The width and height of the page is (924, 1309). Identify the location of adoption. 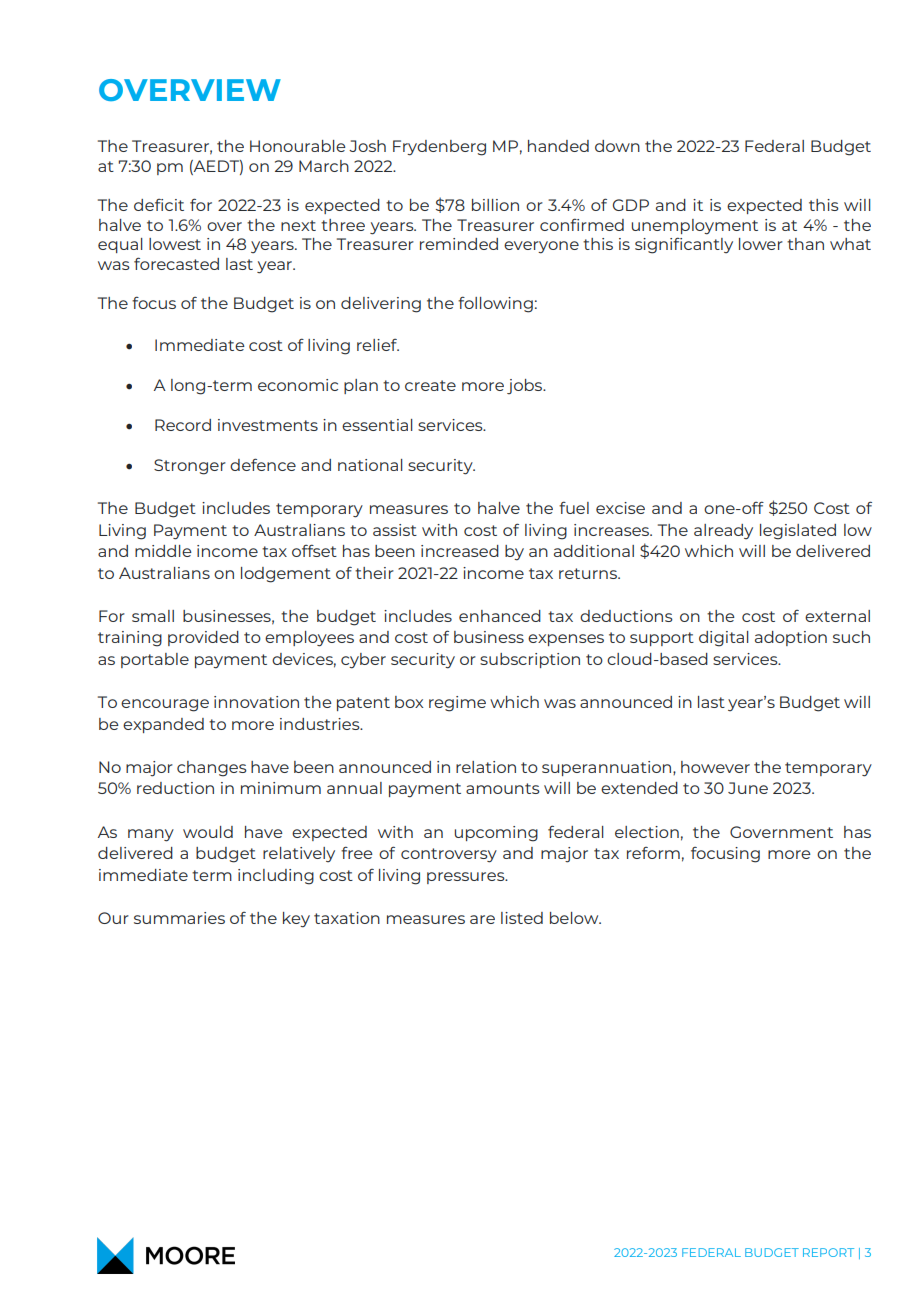
(791, 638).
